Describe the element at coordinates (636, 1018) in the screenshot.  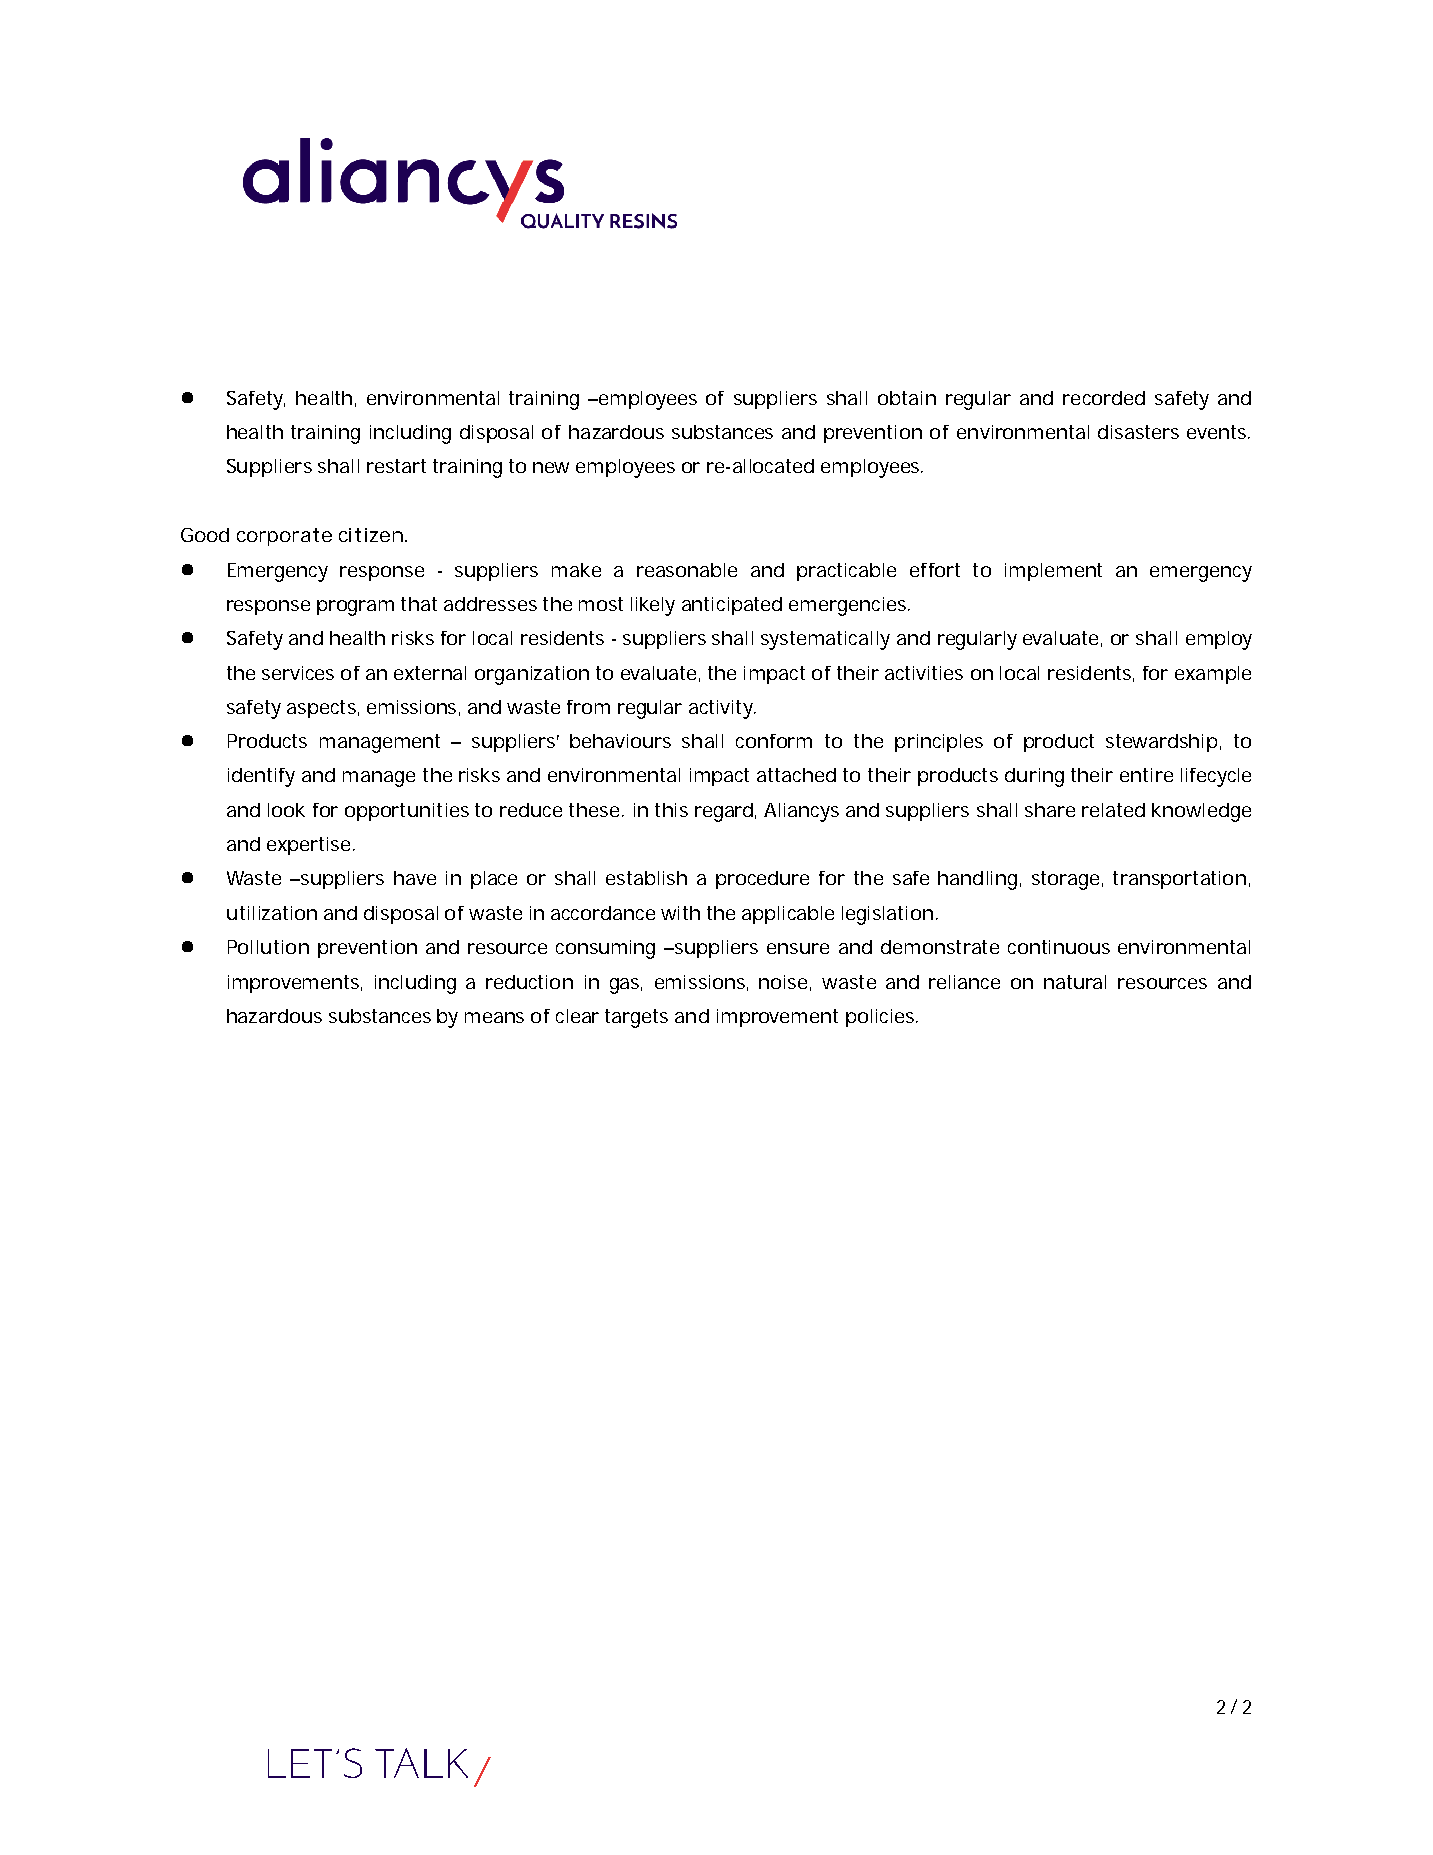
I see `targets` at that location.
